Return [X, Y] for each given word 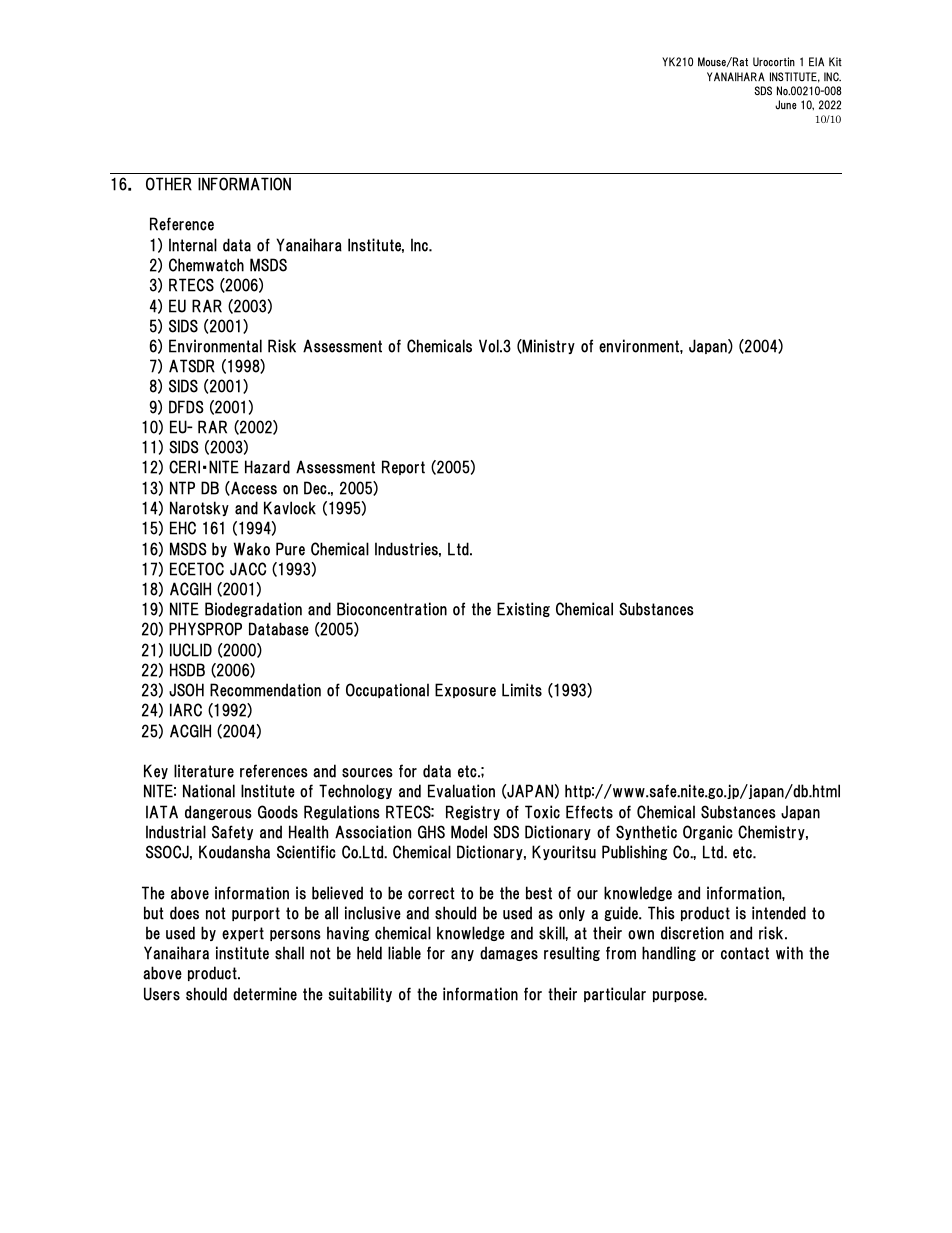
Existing [523, 609]
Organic [708, 832]
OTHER [169, 184]
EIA [816, 61]
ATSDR [192, 366]
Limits [522, 690]
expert [243, 934]
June [786, 105]
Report [403, 467]
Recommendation [265, 690]
